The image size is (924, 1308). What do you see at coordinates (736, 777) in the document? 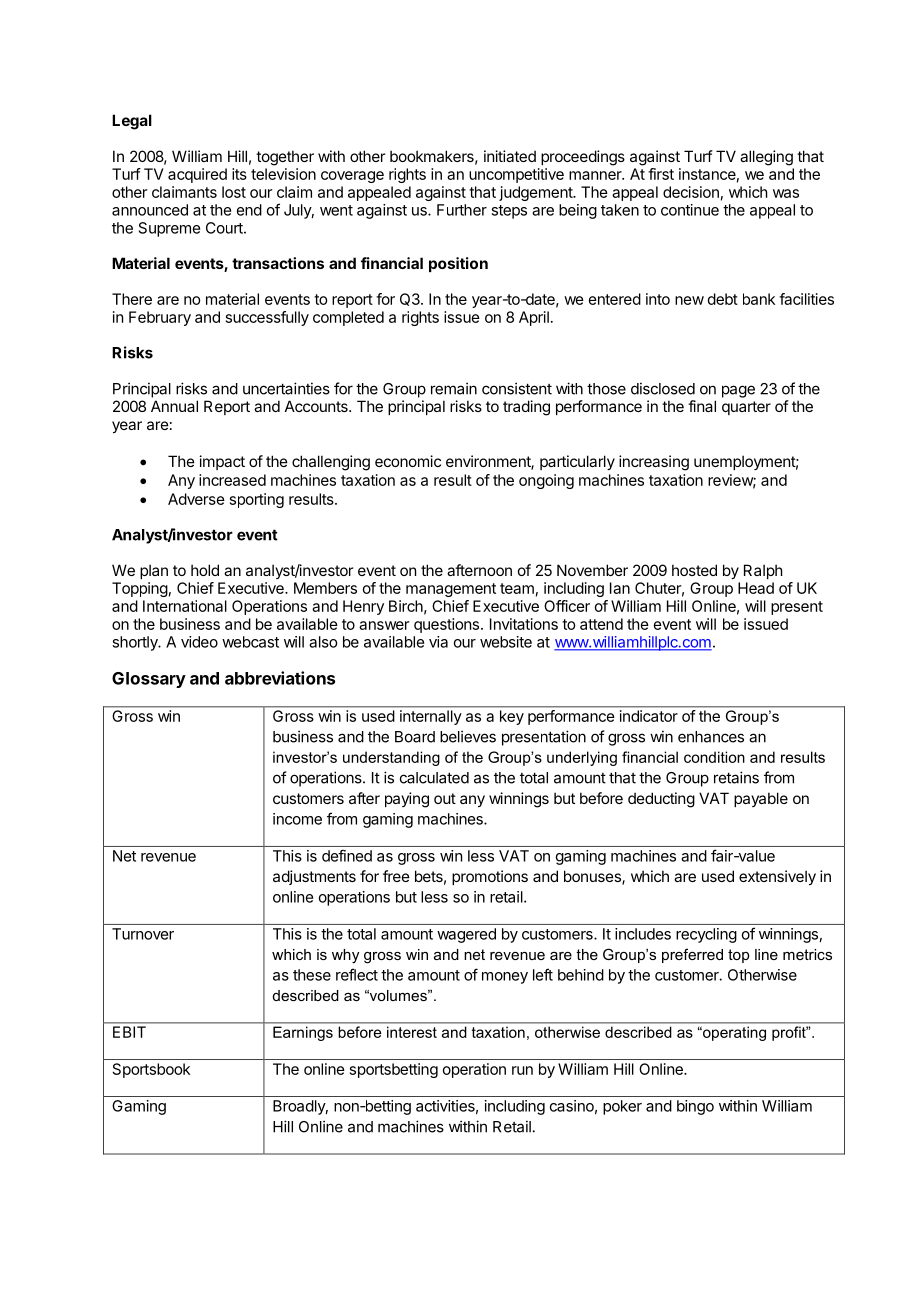
I see `retains` at bounding box center [736, 777].
